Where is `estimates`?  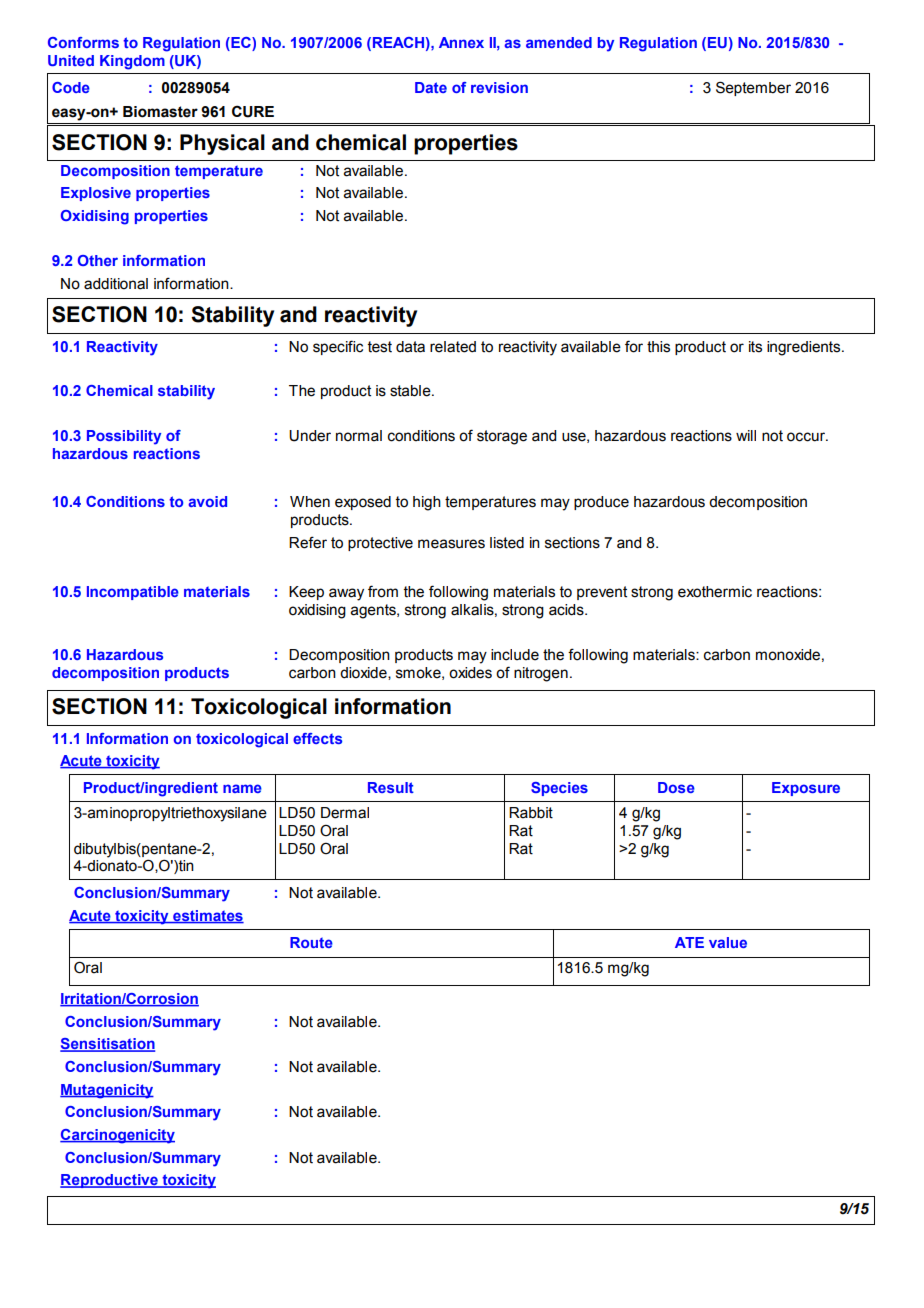 estimates is located at coordinates (207, 917).
